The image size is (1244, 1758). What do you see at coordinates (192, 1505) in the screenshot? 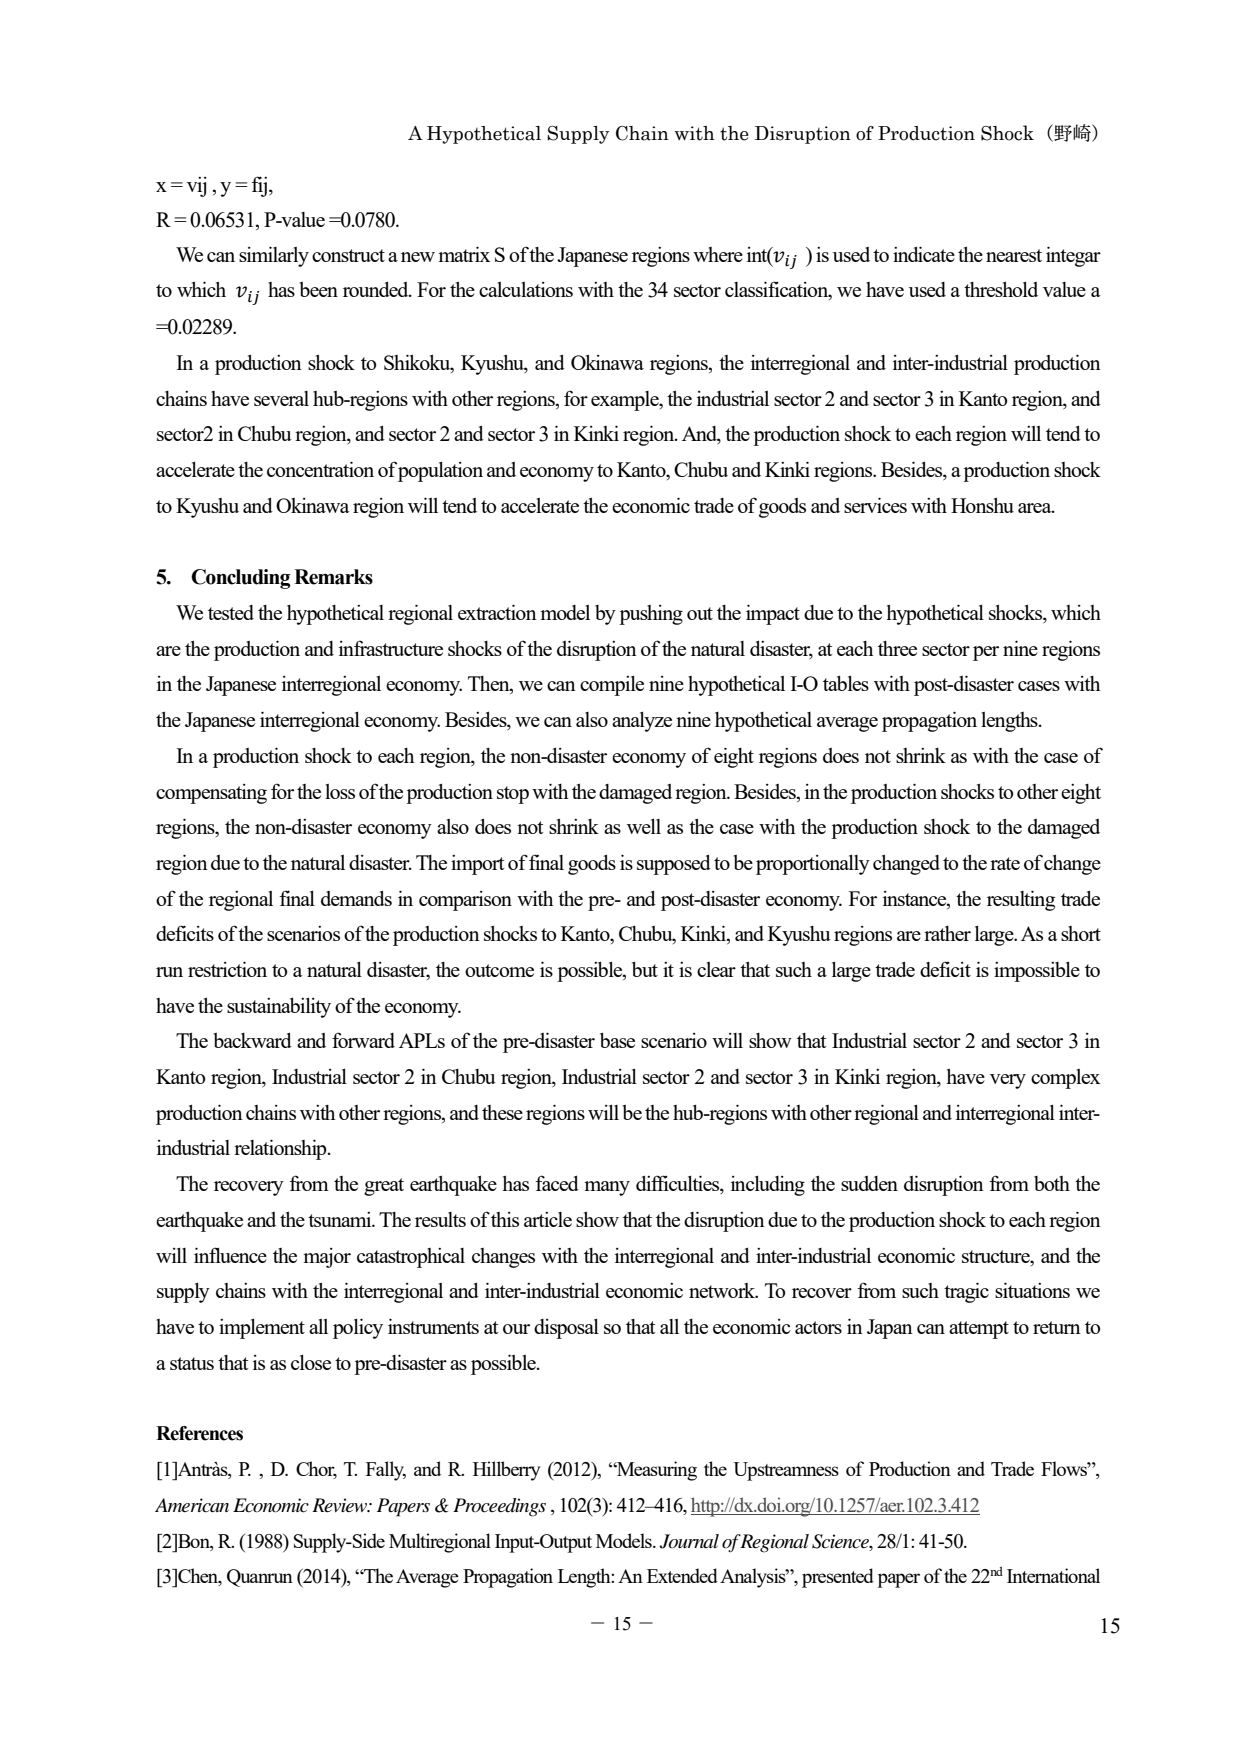
I see `American` at bounding box center [192, 1505].
